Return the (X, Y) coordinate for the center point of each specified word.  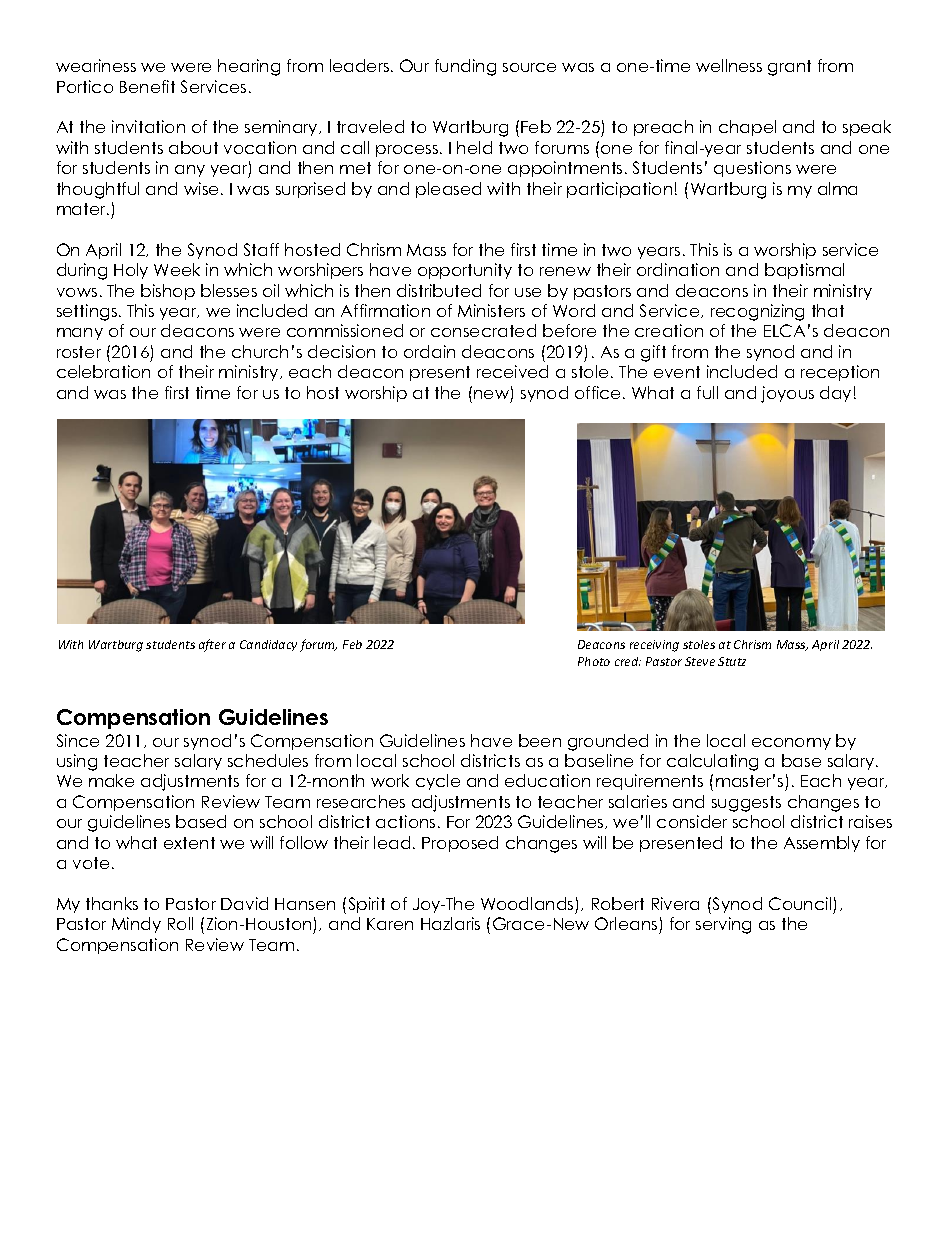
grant (789, 68)
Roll (180, 923)
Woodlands (527, 903)
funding (465, 67)
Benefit (147, 86)
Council (800, 903)
